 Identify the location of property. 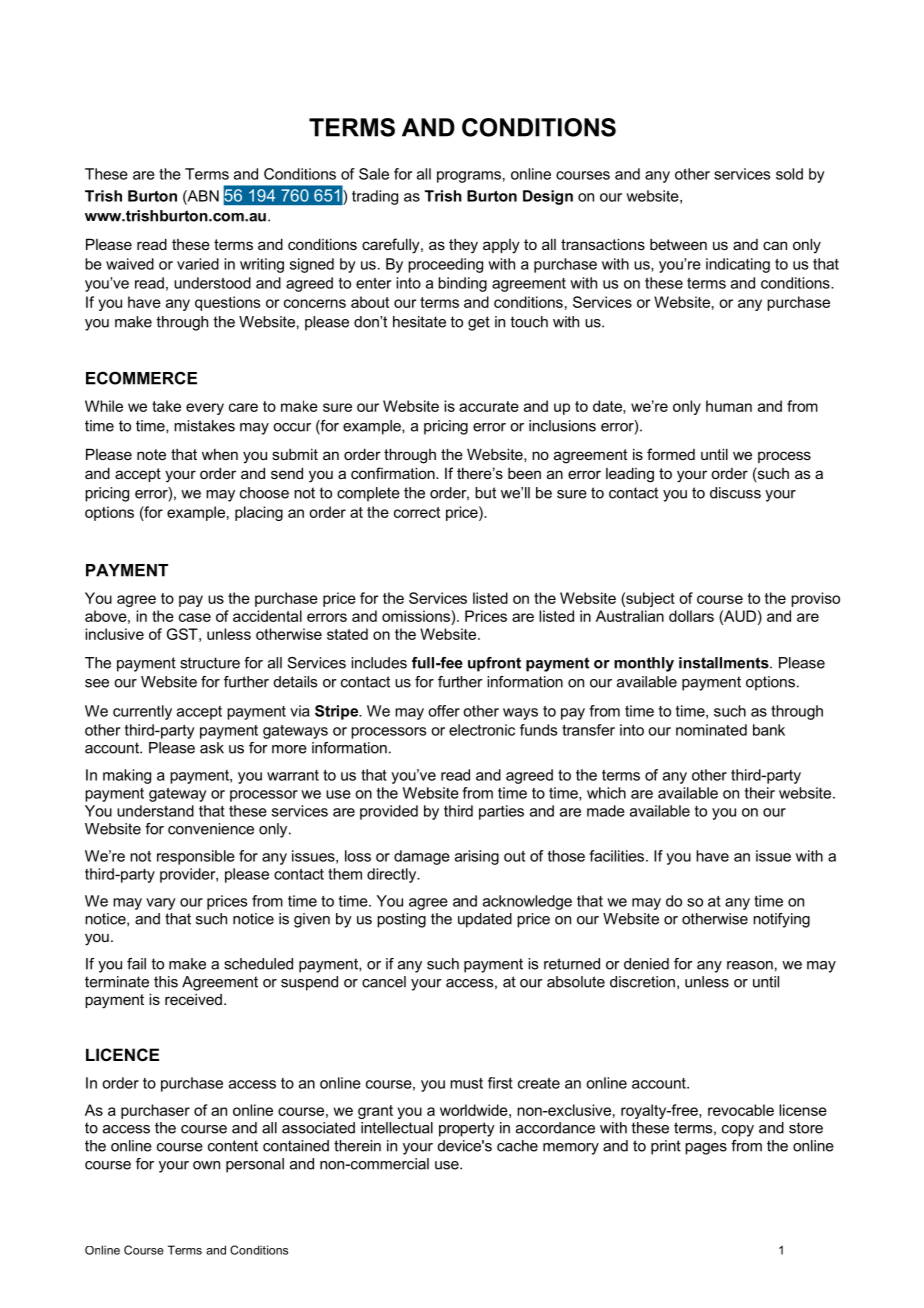
(467, 1129).
